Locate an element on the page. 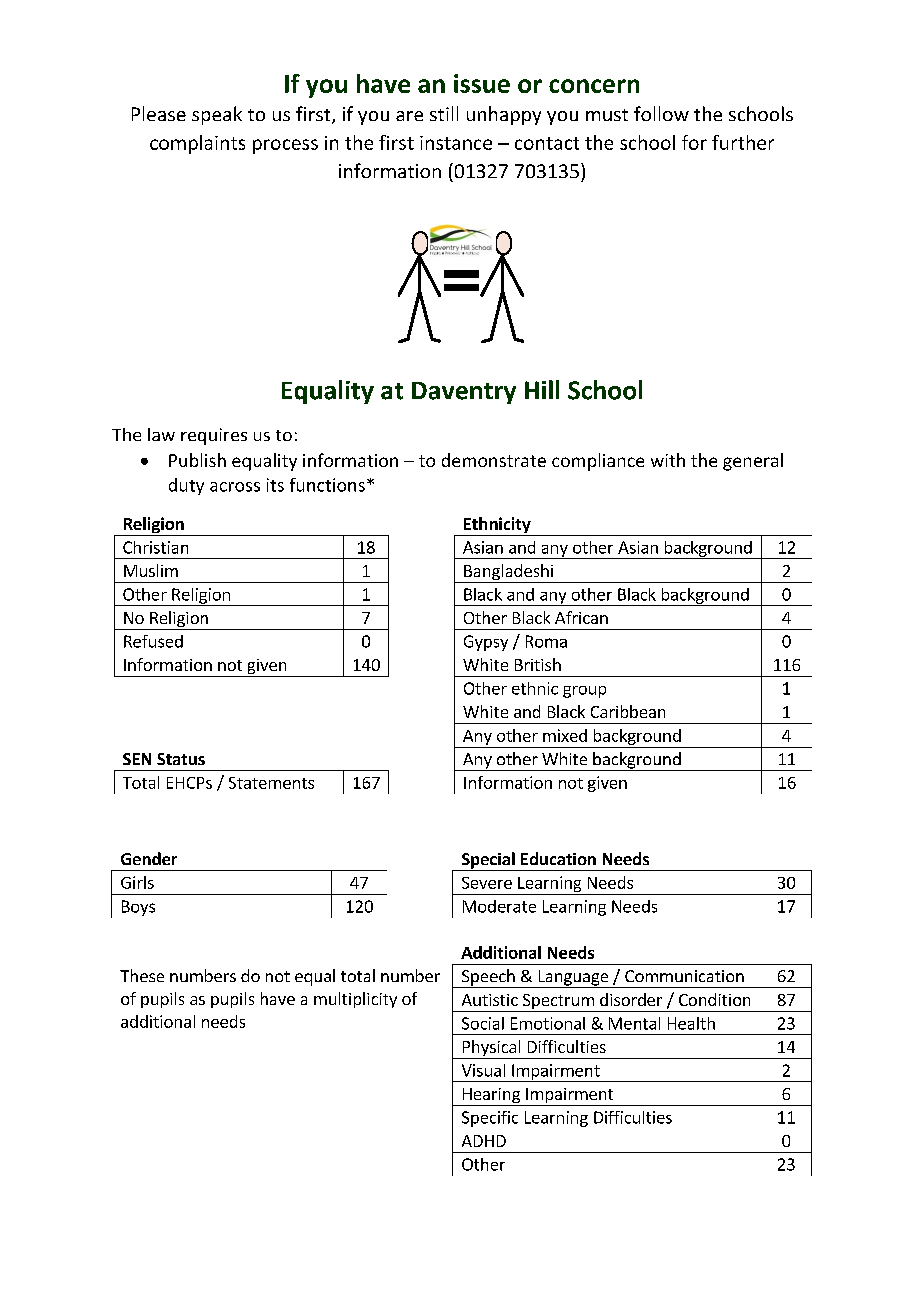 The image size is (924, 1308). Health is located at coordinates (691, 1023).
